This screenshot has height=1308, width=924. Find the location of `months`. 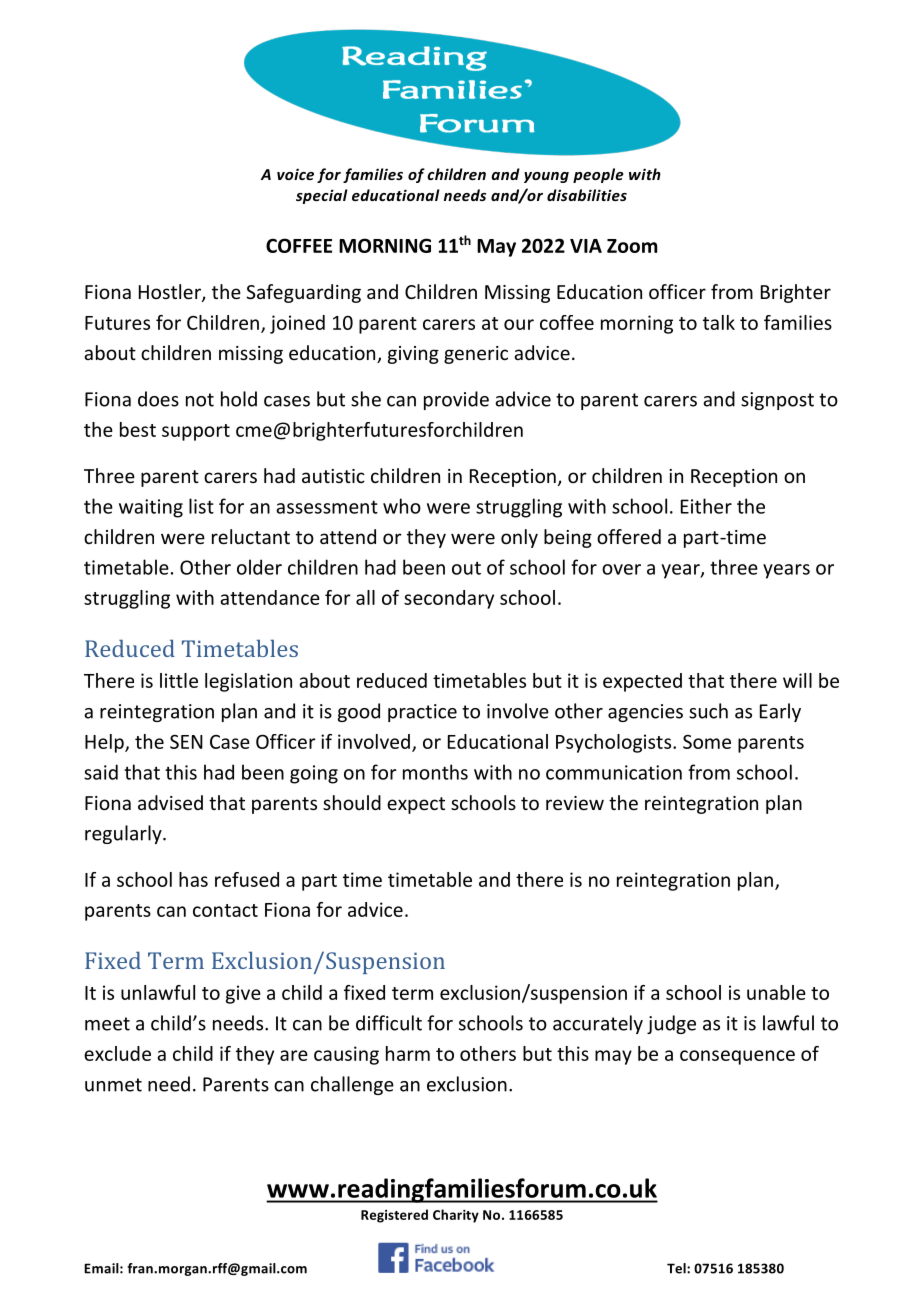

months is located at coordinates (435, 772).
